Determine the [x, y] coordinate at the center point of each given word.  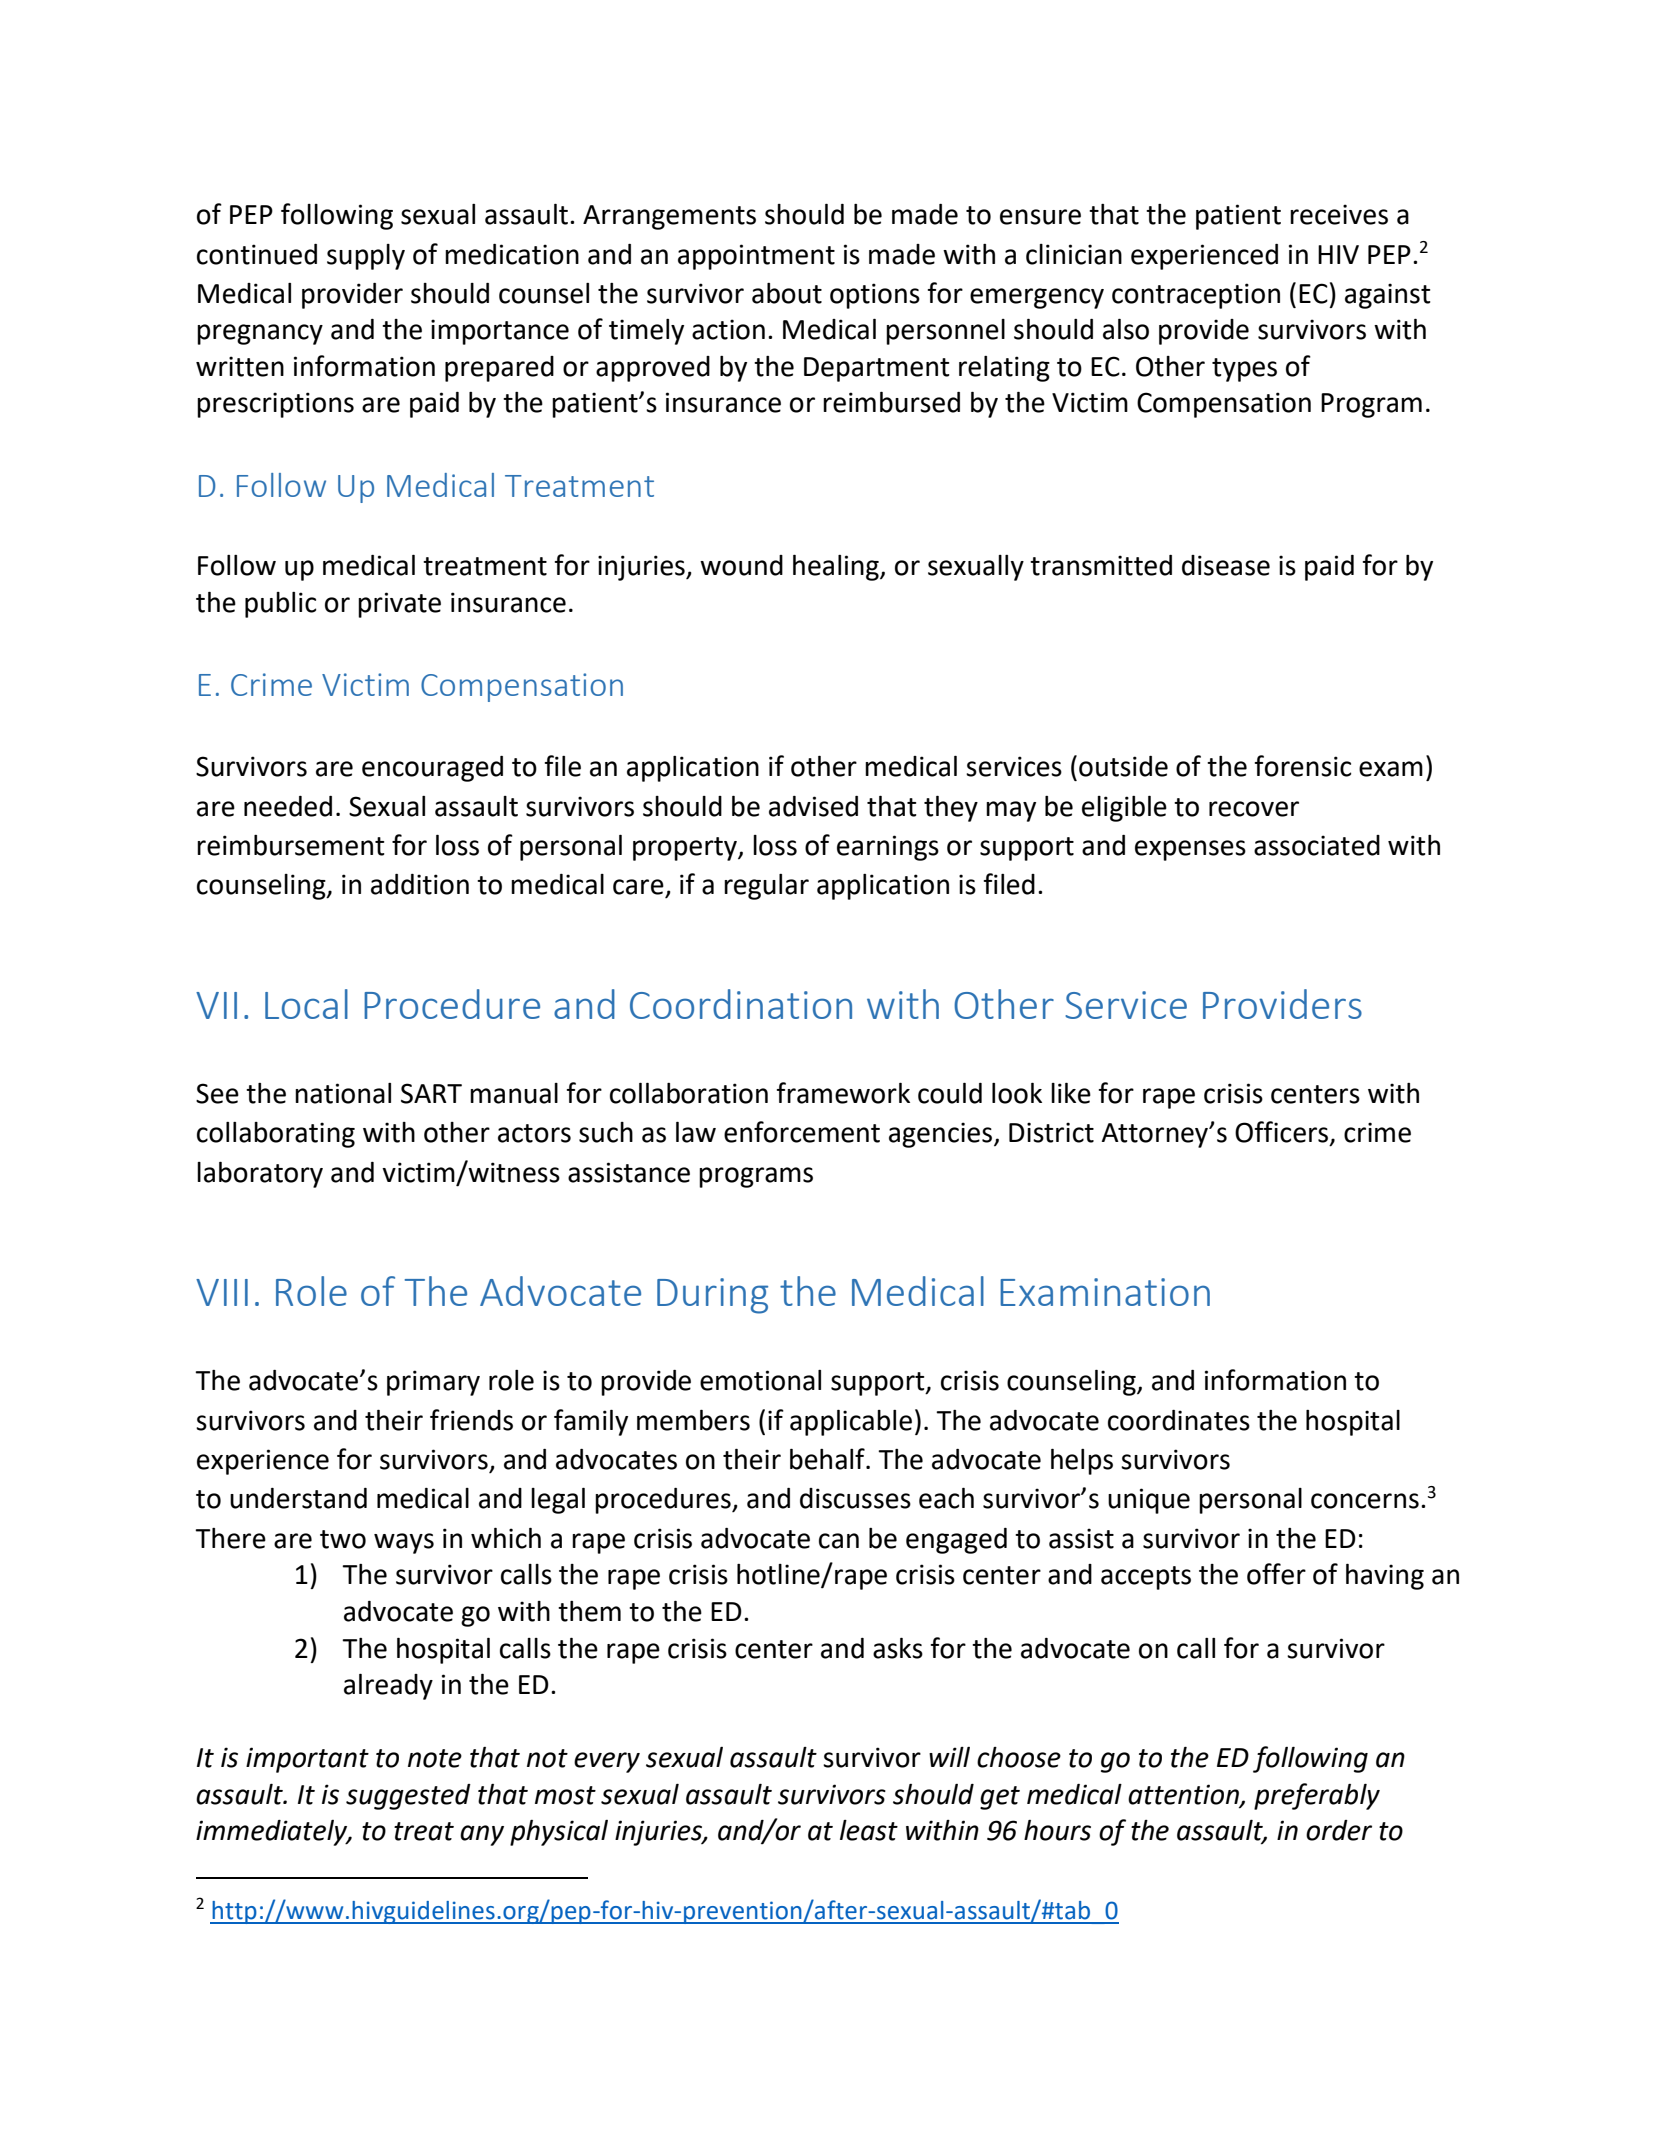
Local [306, 1004]
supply [366, 257]
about [787, 293]
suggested [408, 1797]
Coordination [741, 1004]
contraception [1196, 296]
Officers [1281, 1132]
